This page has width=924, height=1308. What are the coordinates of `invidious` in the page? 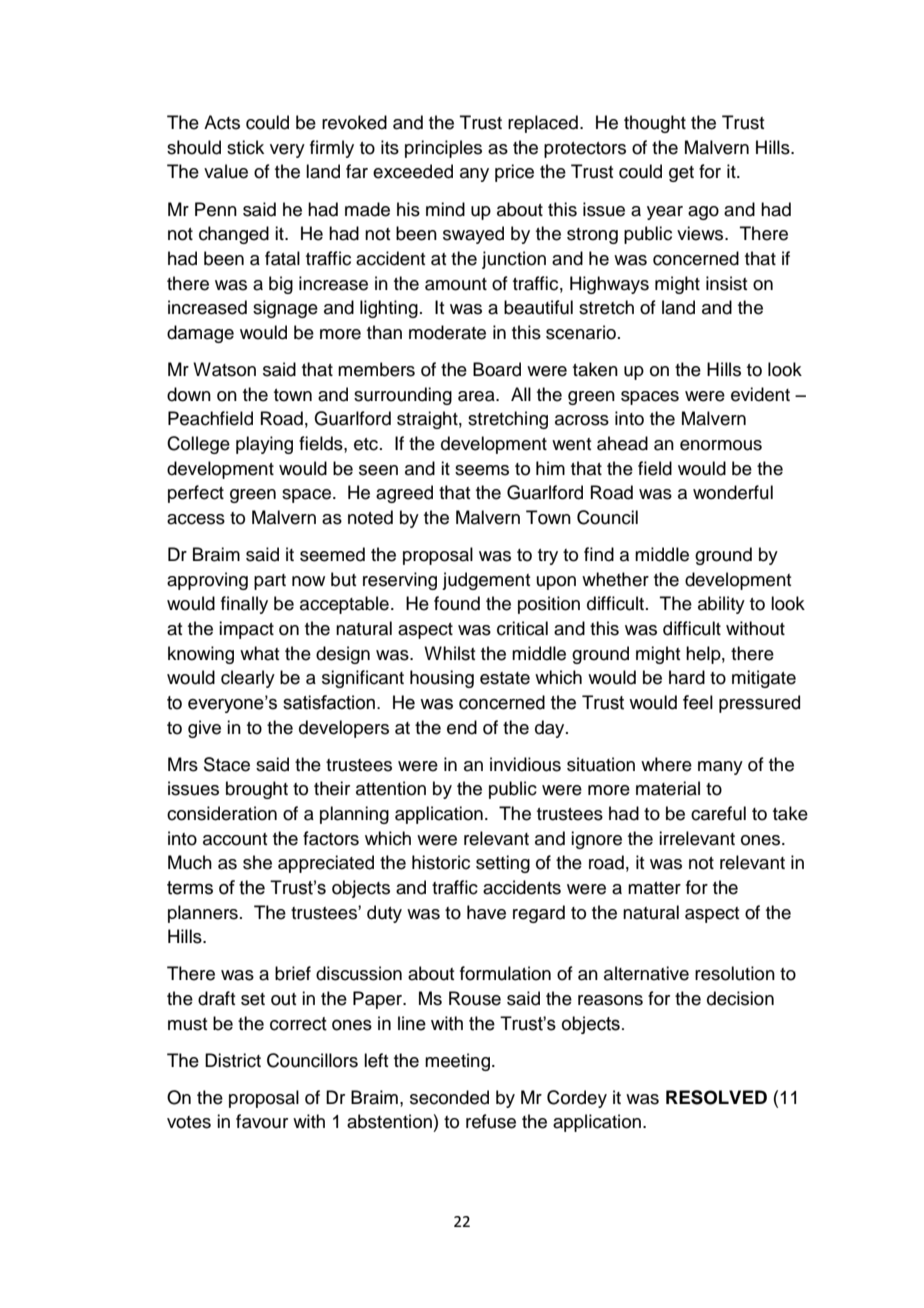 It's located at (525, 764).
